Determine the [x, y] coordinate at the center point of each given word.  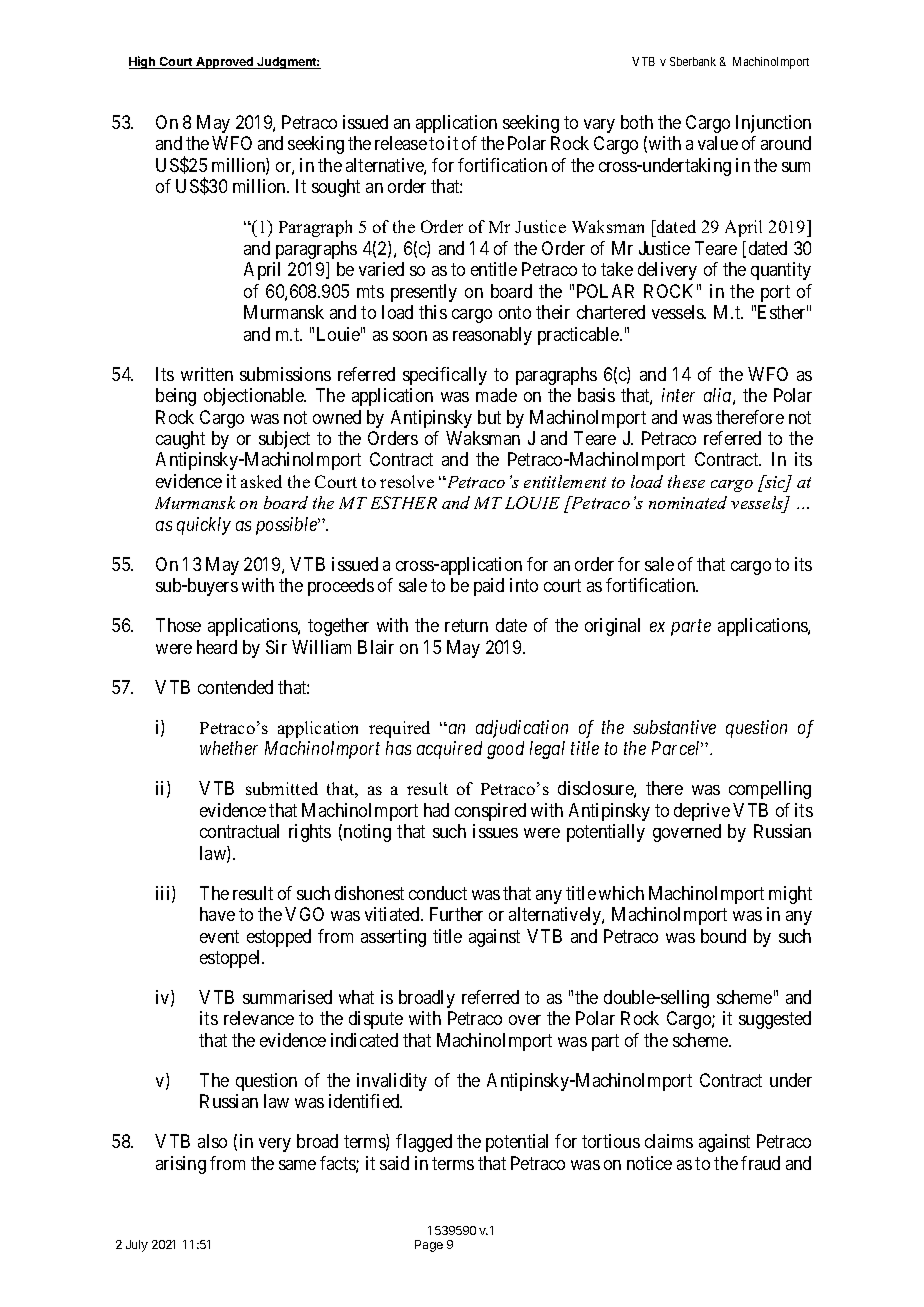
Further [456, 914]
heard [217, 647]
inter [678, 395]
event [219, 936]
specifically [445, 376]
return [466, 625]
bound [723, 936]
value [718, 143]
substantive [674, 727]
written [207, 374]
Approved [225, 63]
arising [181, 1165]
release [401, 143]
